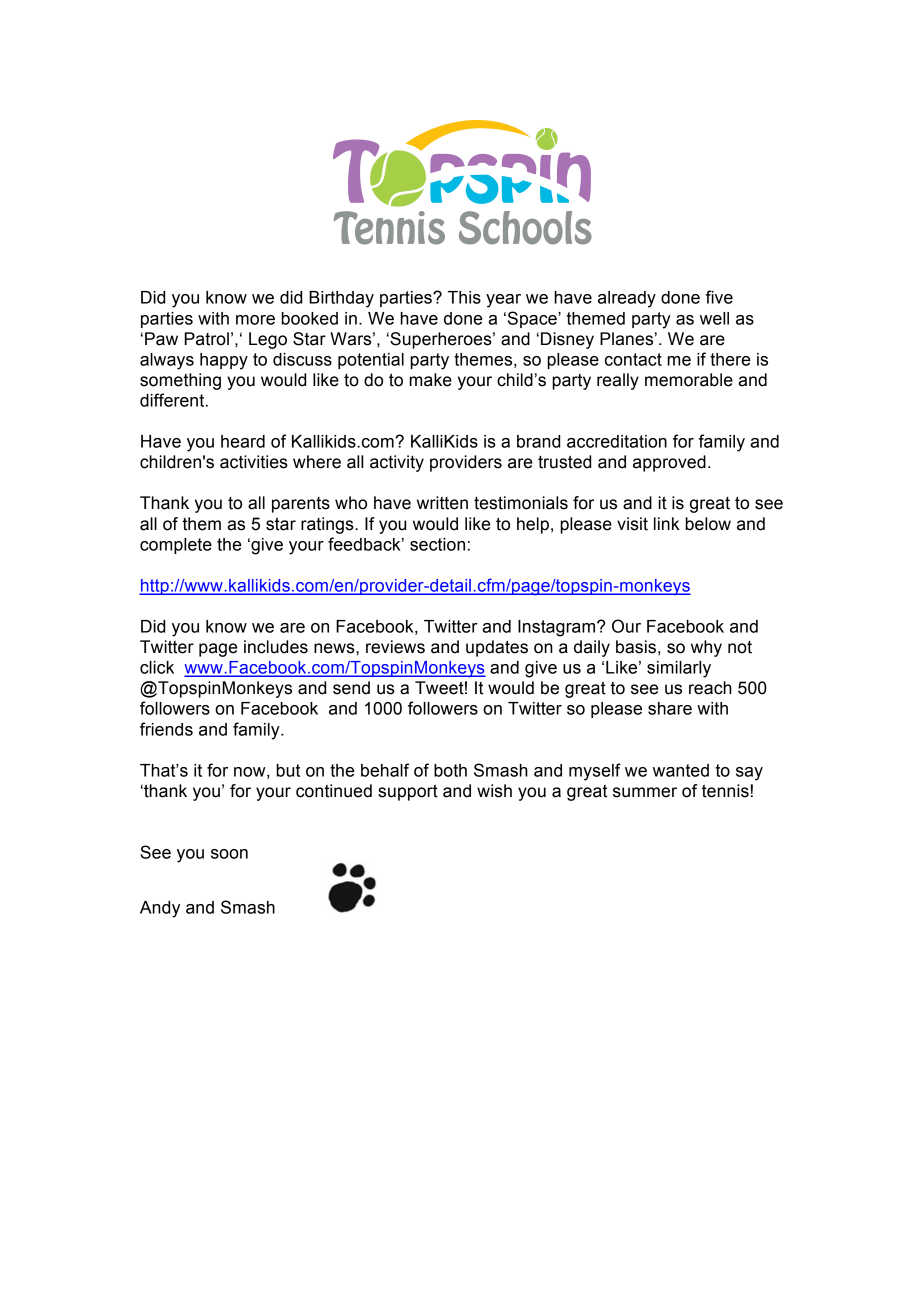 The image size is (924, 1308). What do you see at coordinates (276, 647) in the page?
I see `includes` at bounding box center [276, 647].
